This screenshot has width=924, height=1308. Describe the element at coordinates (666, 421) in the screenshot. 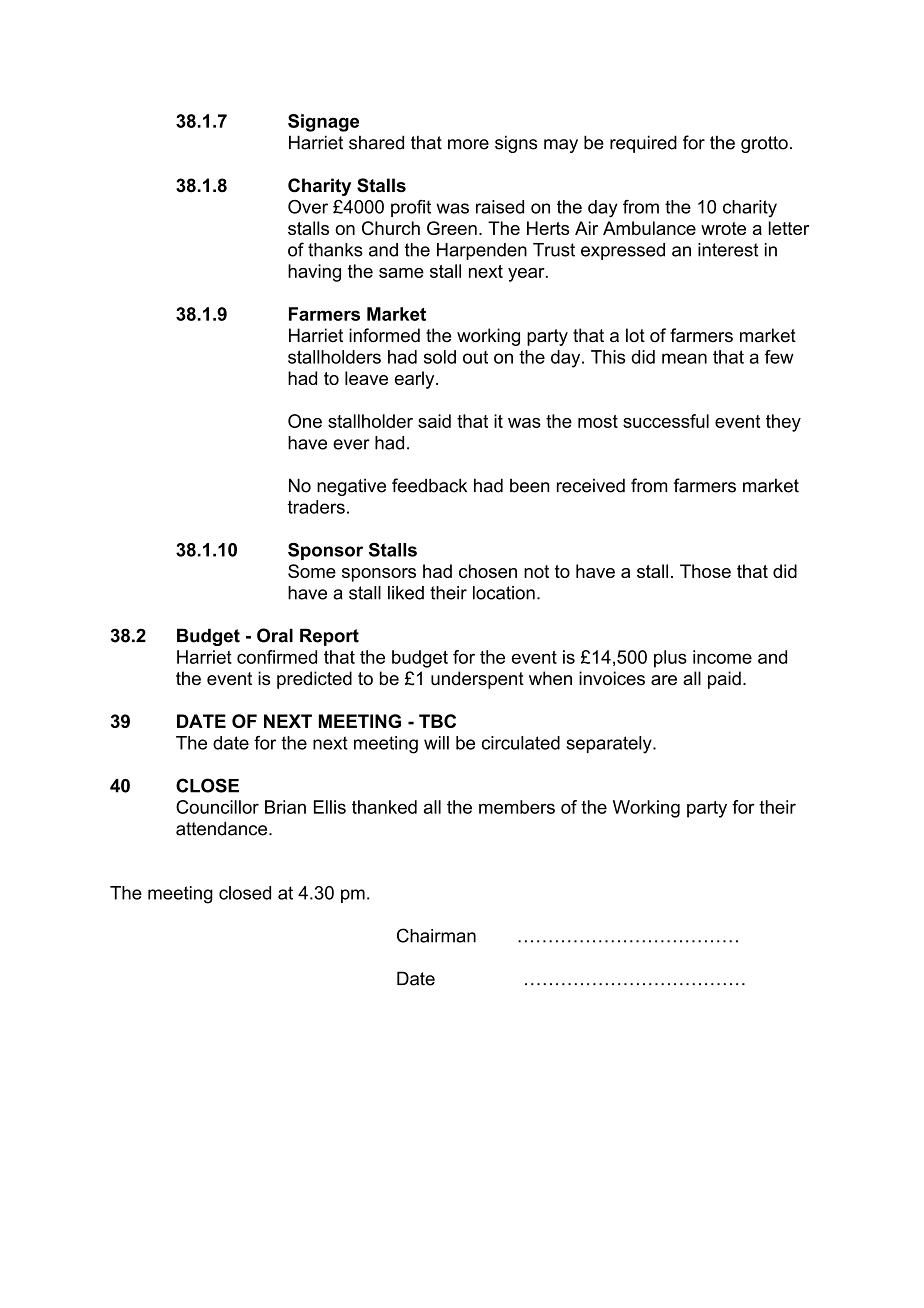

I see `successful` at that location.
